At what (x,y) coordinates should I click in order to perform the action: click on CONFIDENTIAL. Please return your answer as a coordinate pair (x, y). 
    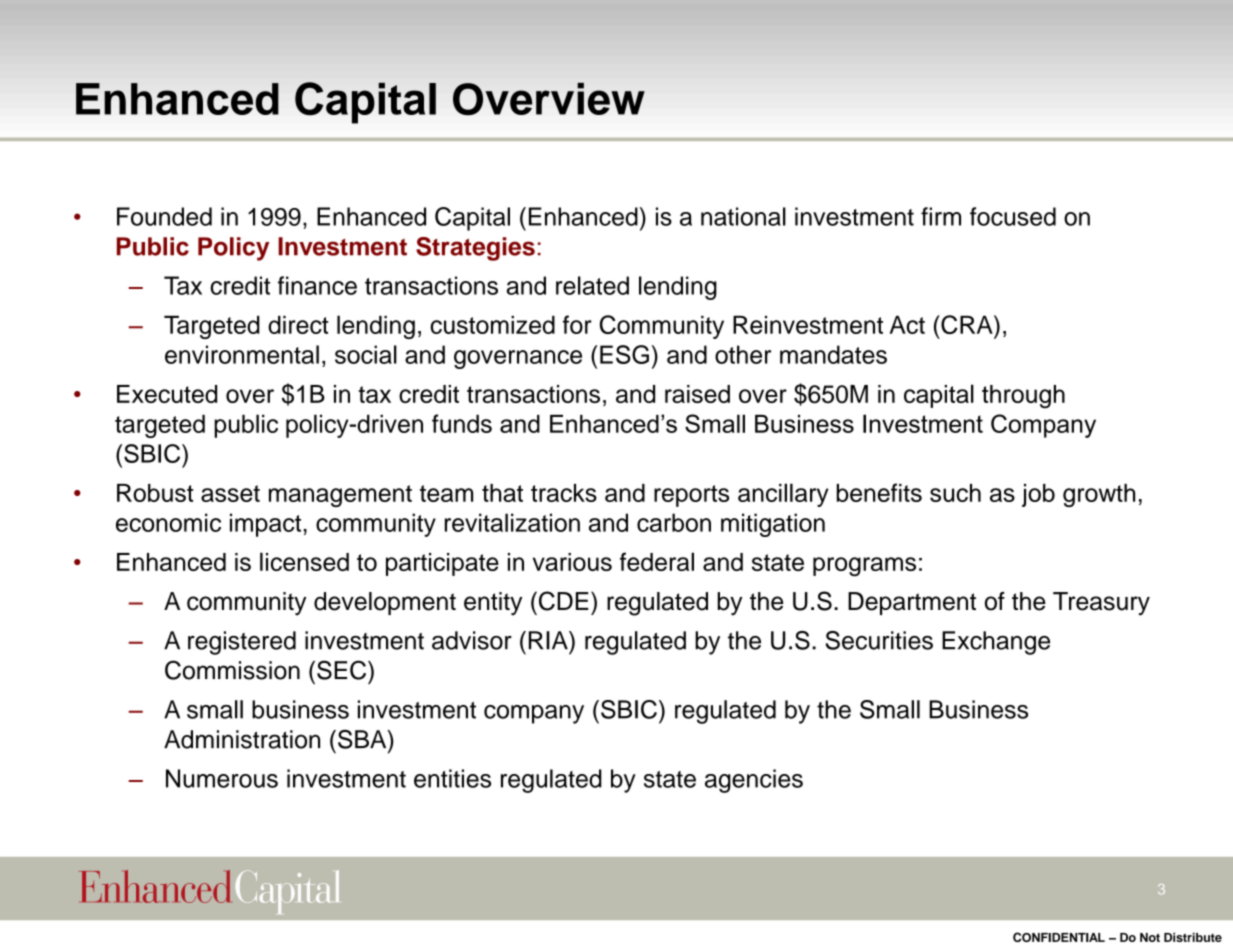
    Looking at the image, I should click on (1059, 937).
